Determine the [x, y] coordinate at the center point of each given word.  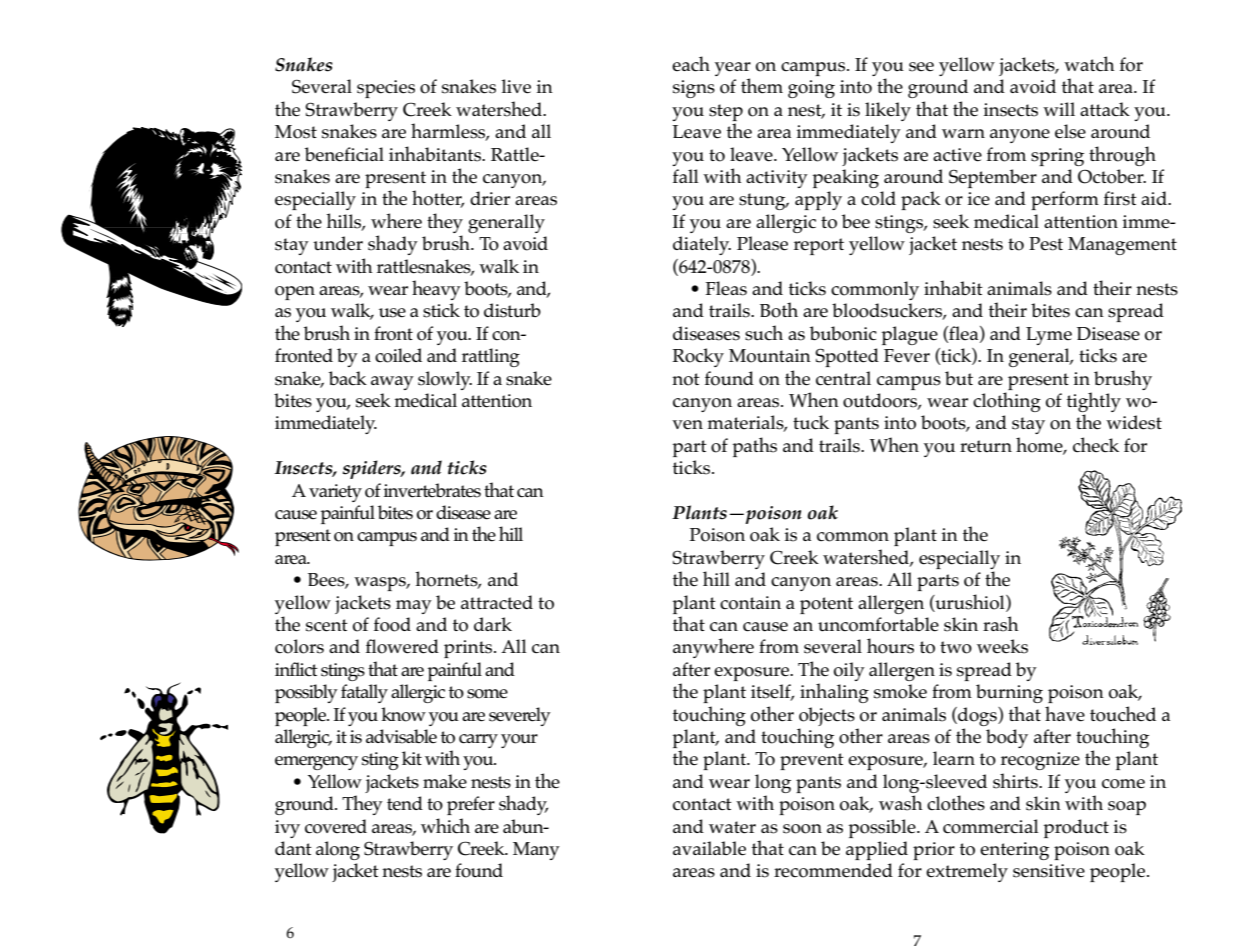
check [1096, 444]
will [1059, 109]
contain [750, 603]
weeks [1002, 646]
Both [779, 310]
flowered [402, 646]
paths [754, 447]
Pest [1046, 244]
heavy [436, 290]
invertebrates [432, 490]
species [386, 89]
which [445, 826]
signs [694, 89]
